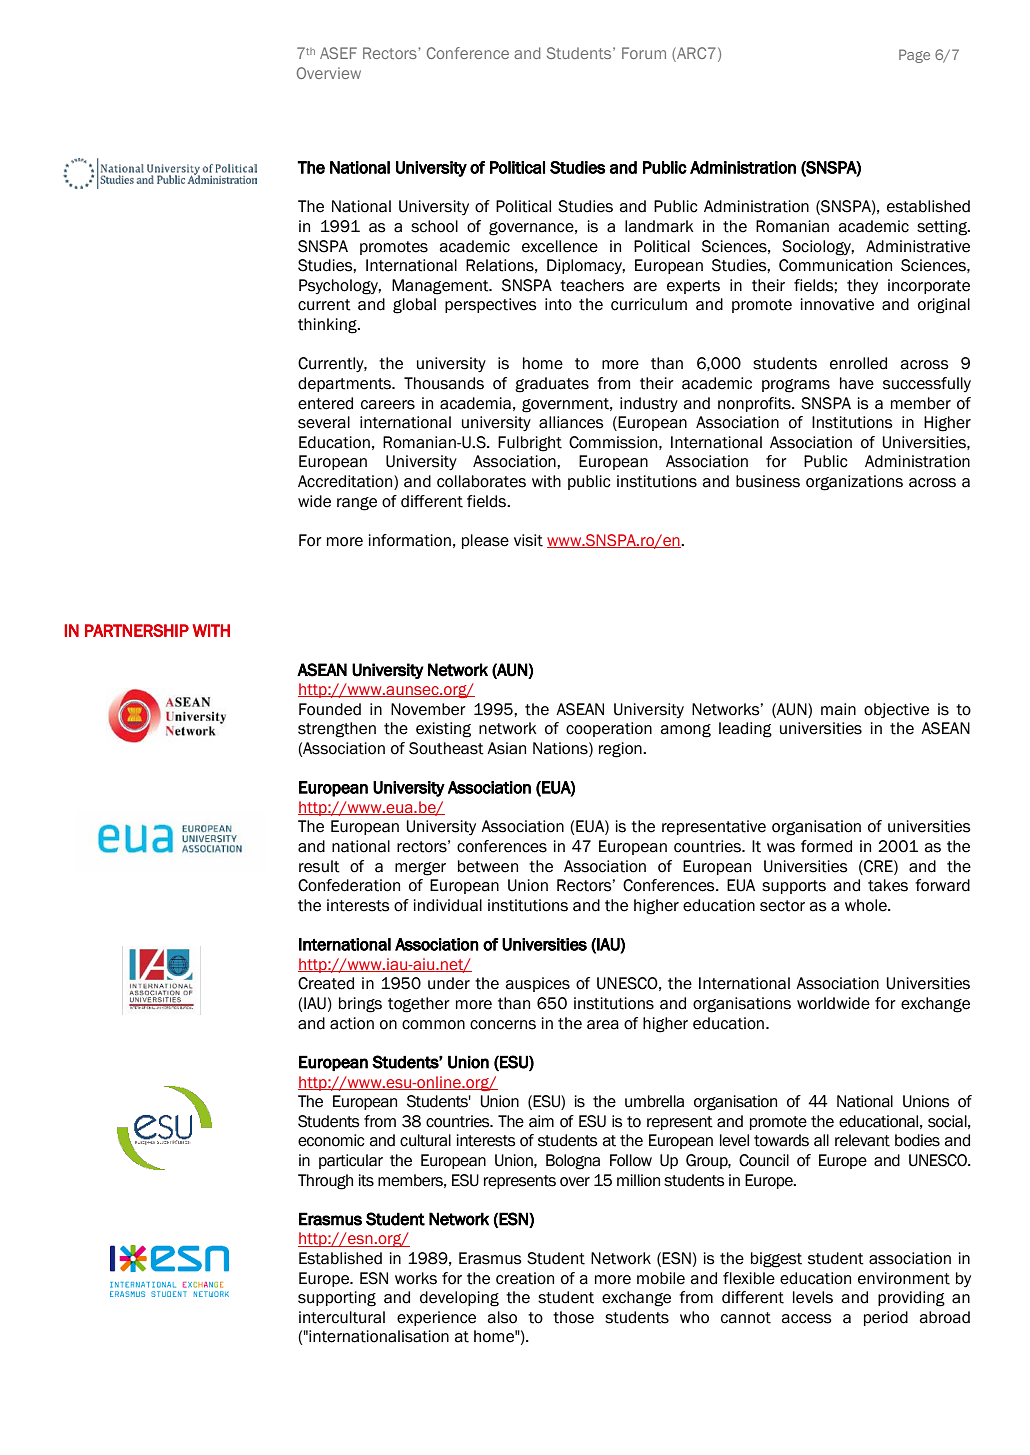  What do you see at coordinates (857, 383) in the image?
I see `have` at bounding box center [857, 383].
